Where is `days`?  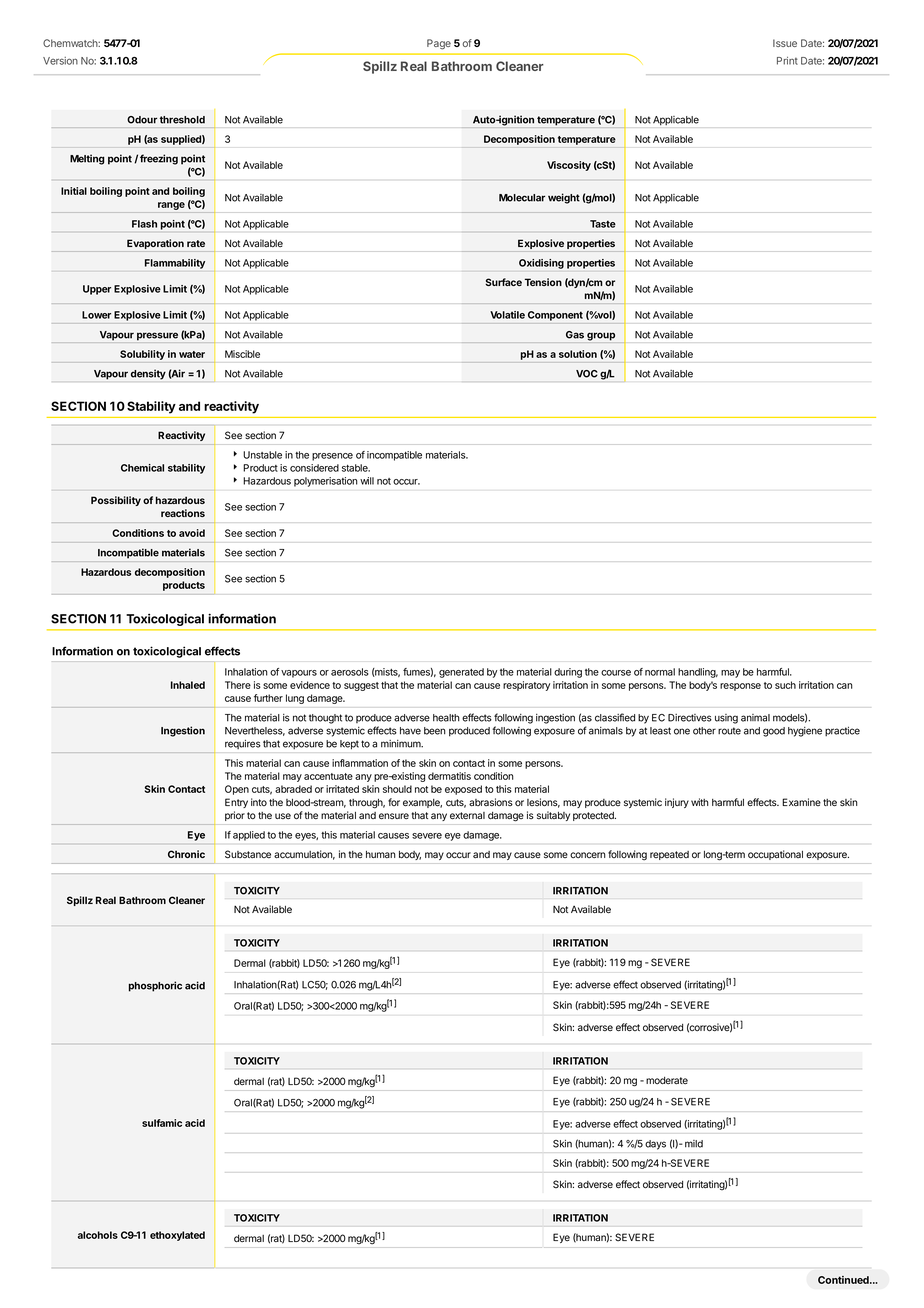 days is located at coordinates (655, 1145).
